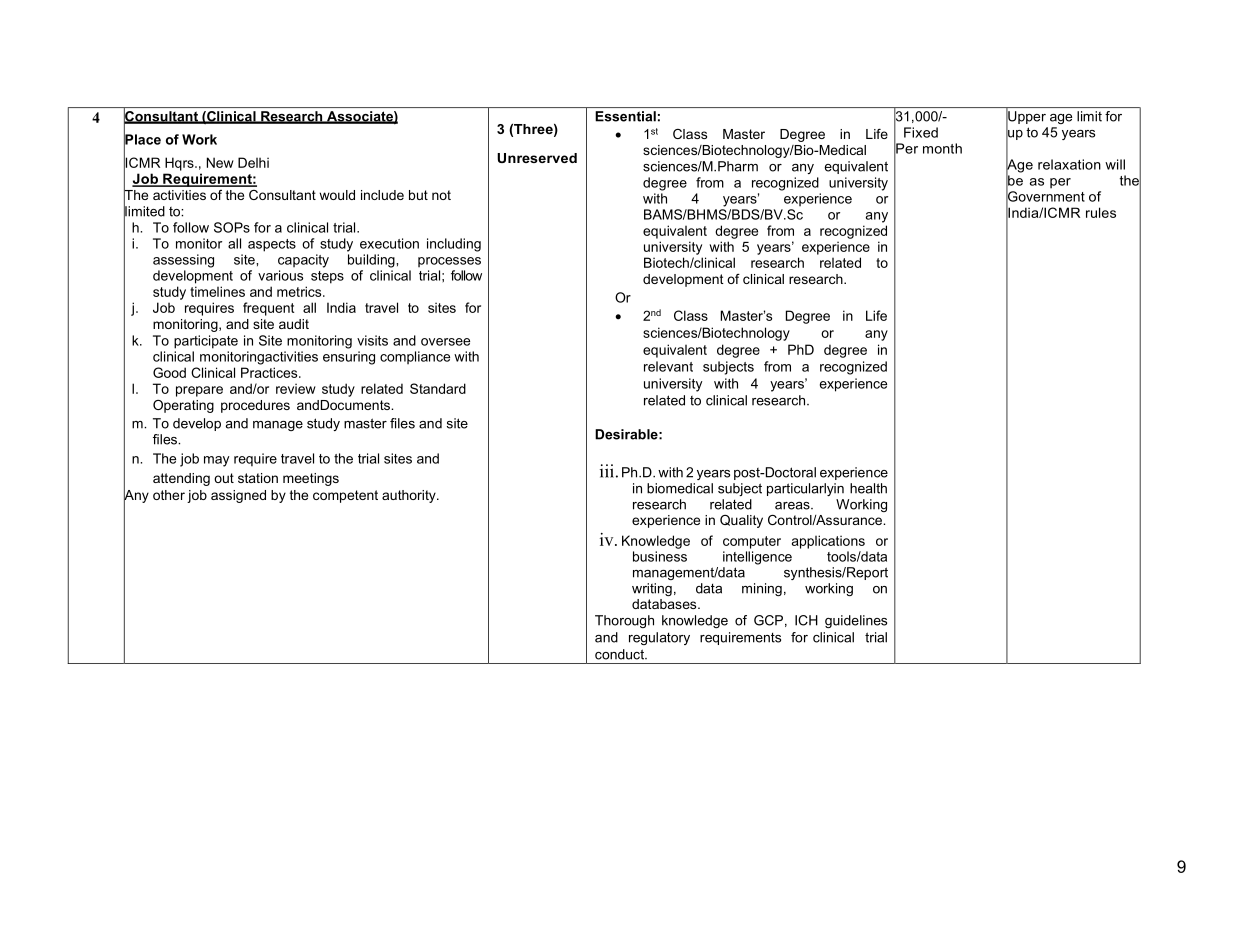 This screenshot has width=1233, height=952. I want to click on health, so click(868, 488).
